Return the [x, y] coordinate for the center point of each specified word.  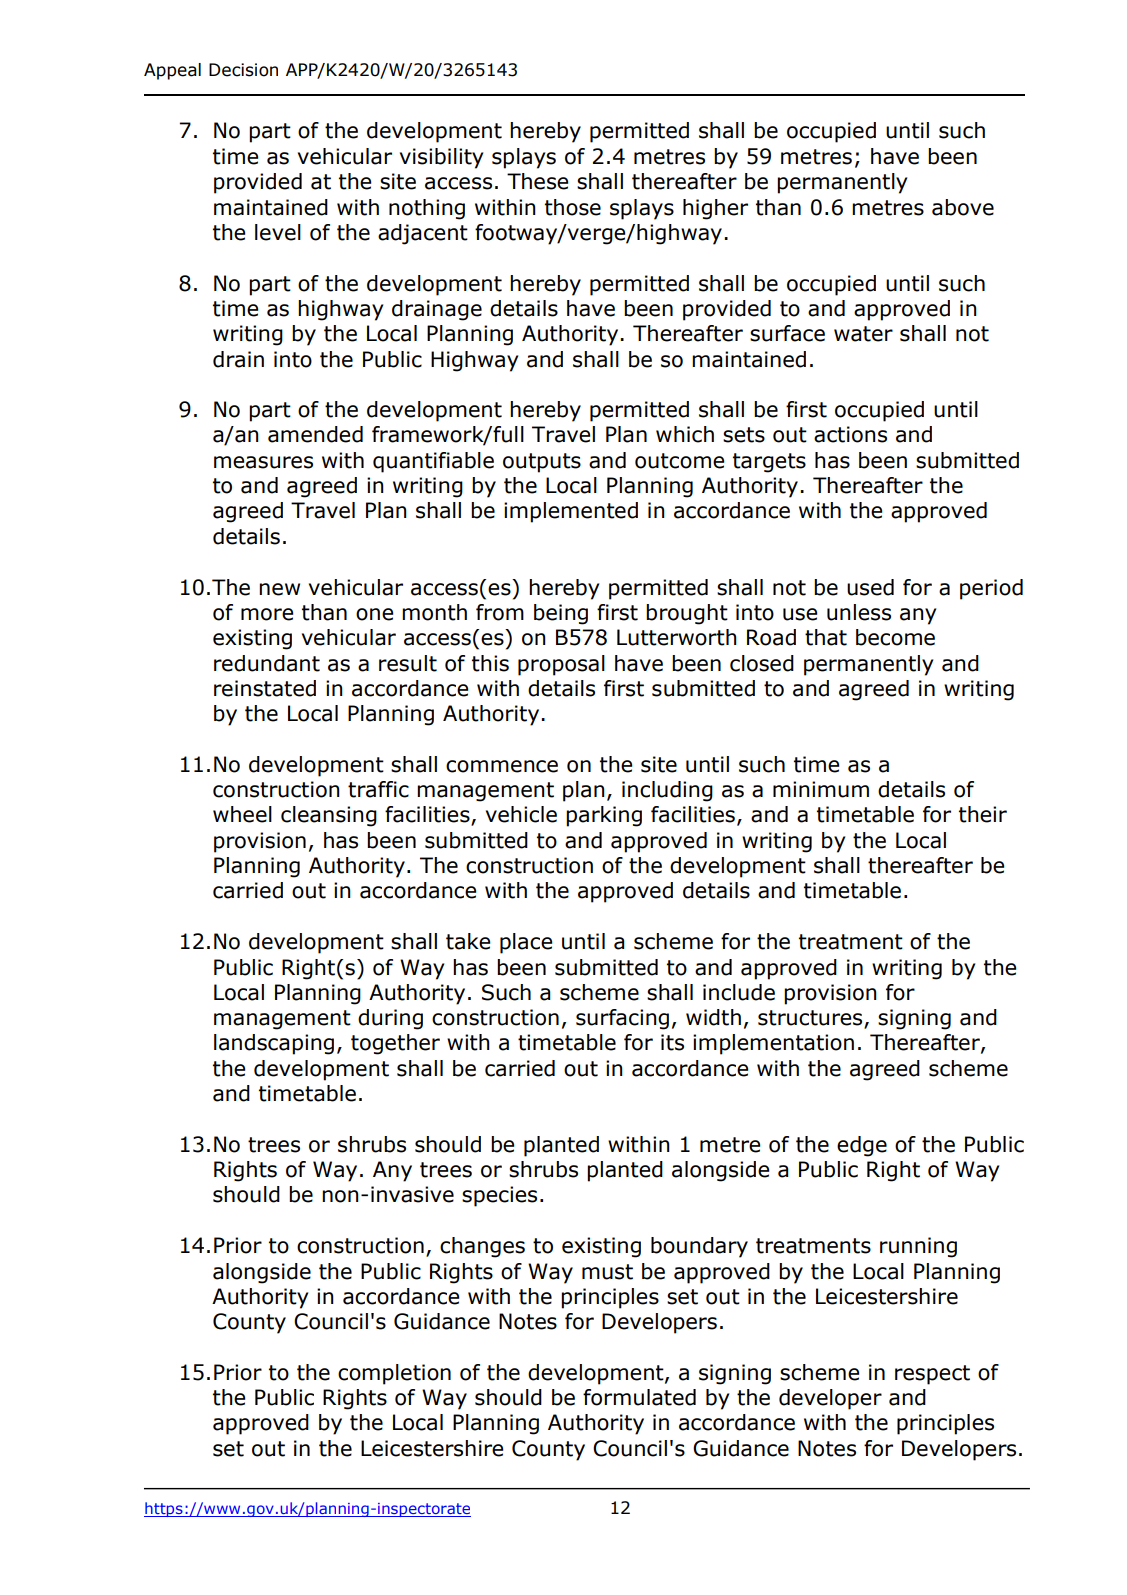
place [526, 943]
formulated [639, 1397]
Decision [243, 70]
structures [811, 1019]
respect [932, 1375]
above [963, 207]
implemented [571, 512]
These [537, 181]
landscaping [274, 1044]
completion [394, 1374]
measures [263, 462]
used [870, 587]
